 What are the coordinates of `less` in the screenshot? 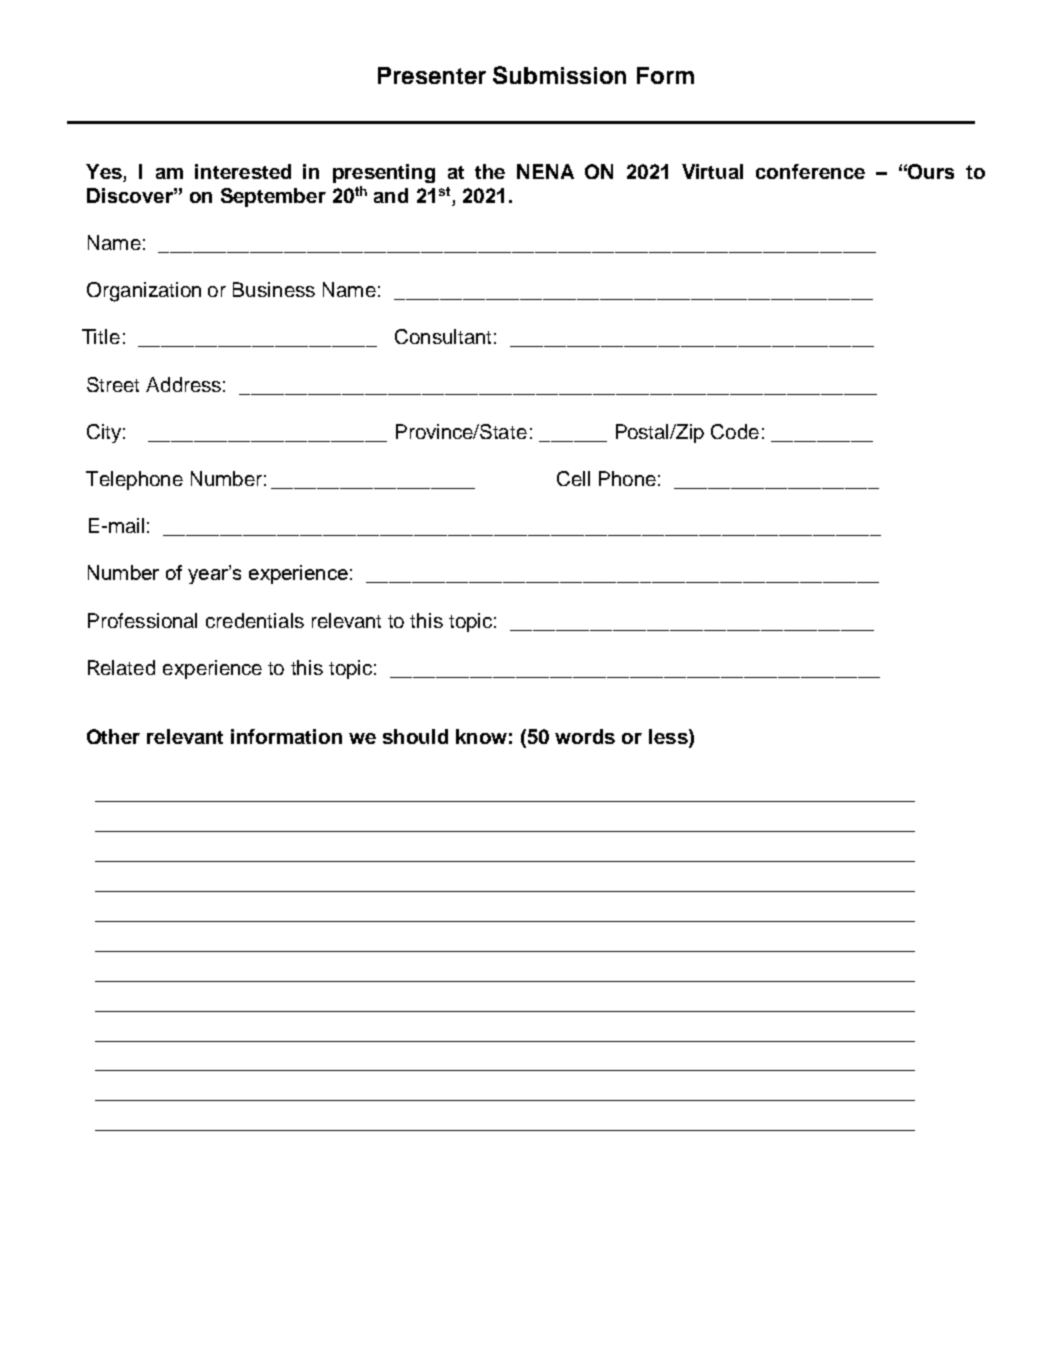 It's located at (669, 736).
